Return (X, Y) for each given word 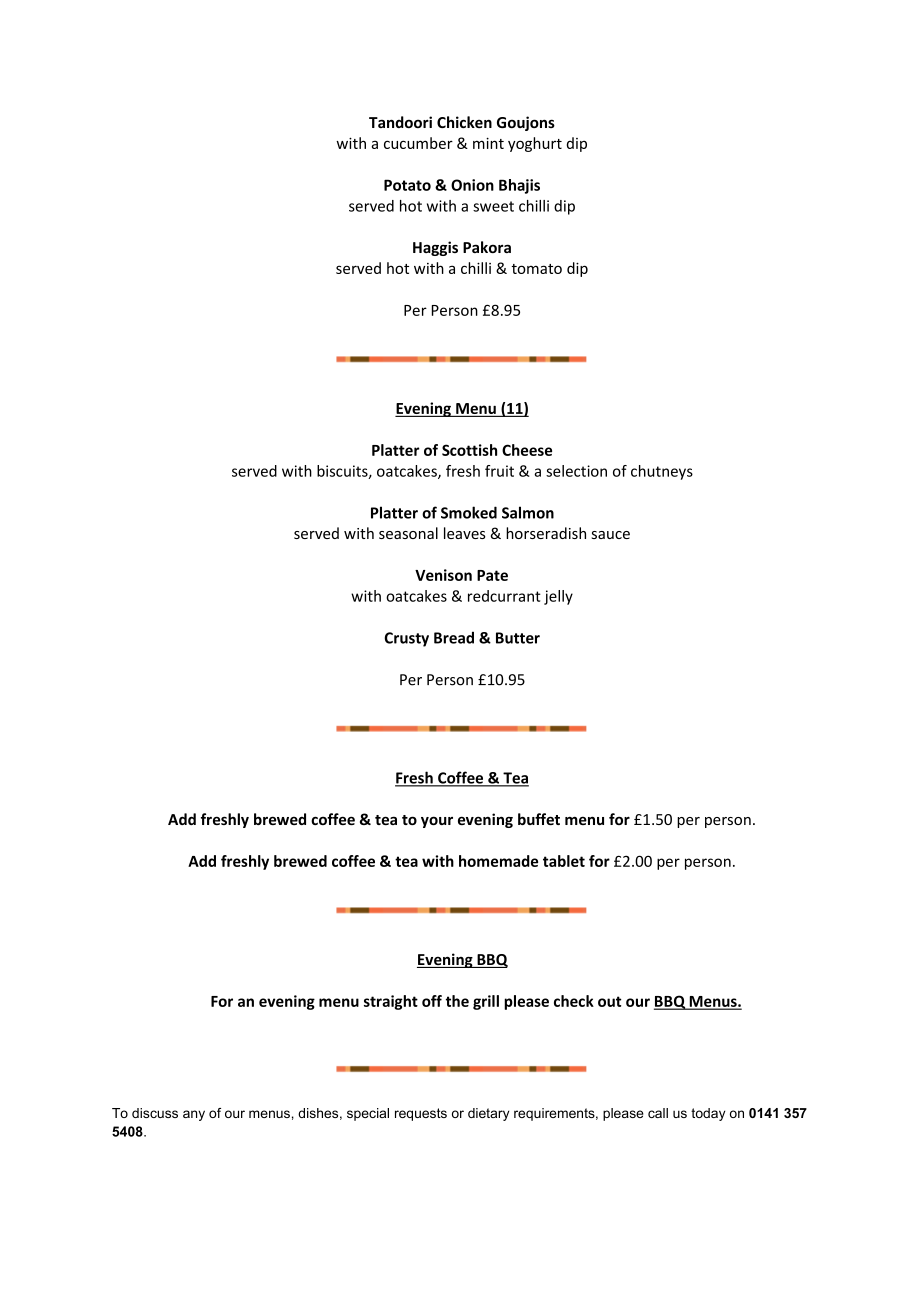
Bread (454, 637)
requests (421, 1114)
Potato (407, 185)
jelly (558, 597)
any (194, 1115)
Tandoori (400, 122)
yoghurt (535, 144)
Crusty (406, 639)
